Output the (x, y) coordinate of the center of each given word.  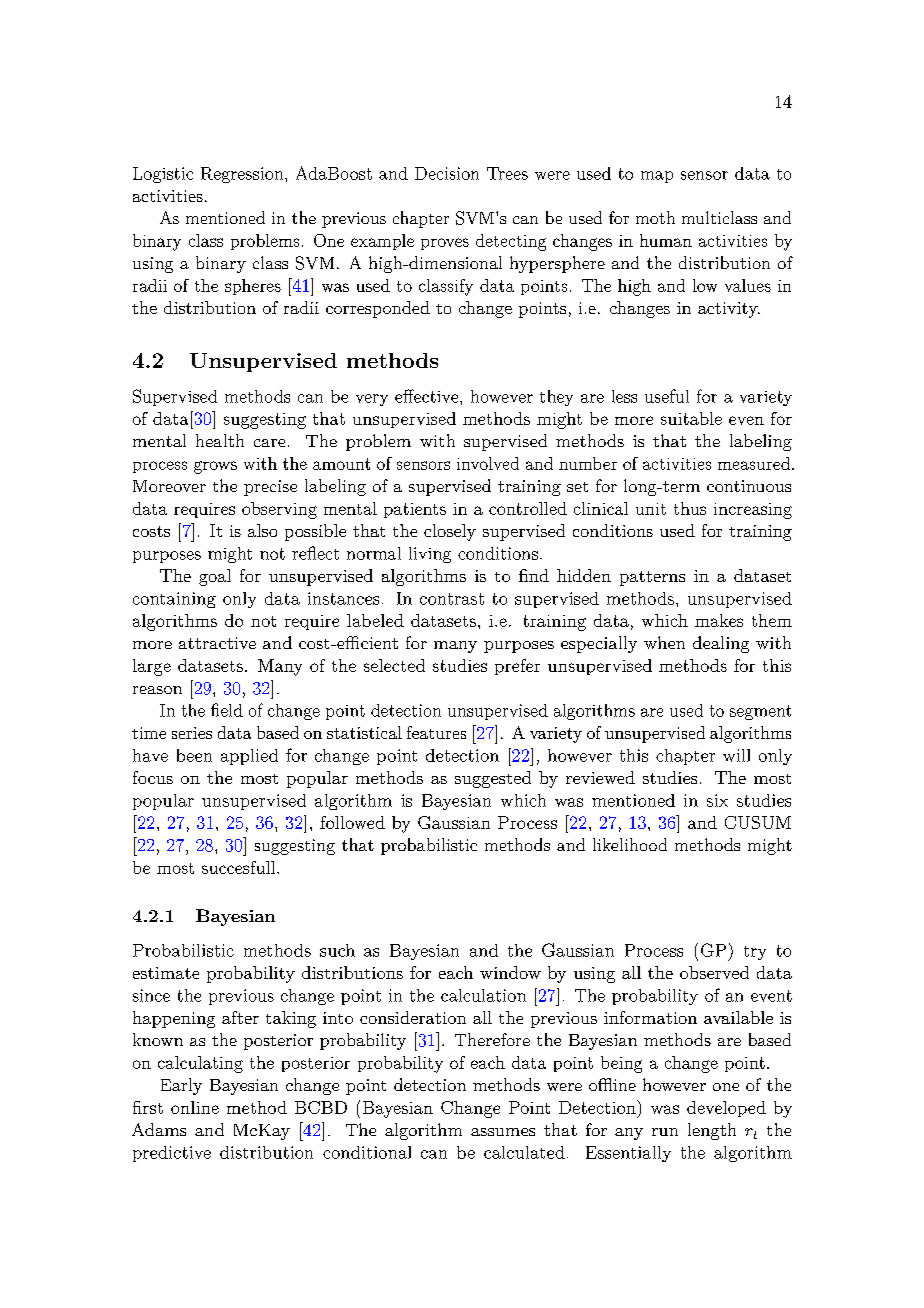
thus (690, 508)
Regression (243, 175)
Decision (447, 173)
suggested (493, 779)
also (262, 530)
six (717, 800)
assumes (503, 1132)
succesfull (240, 867)
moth (655, 217)
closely (450, 532)
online (195, 1107)
